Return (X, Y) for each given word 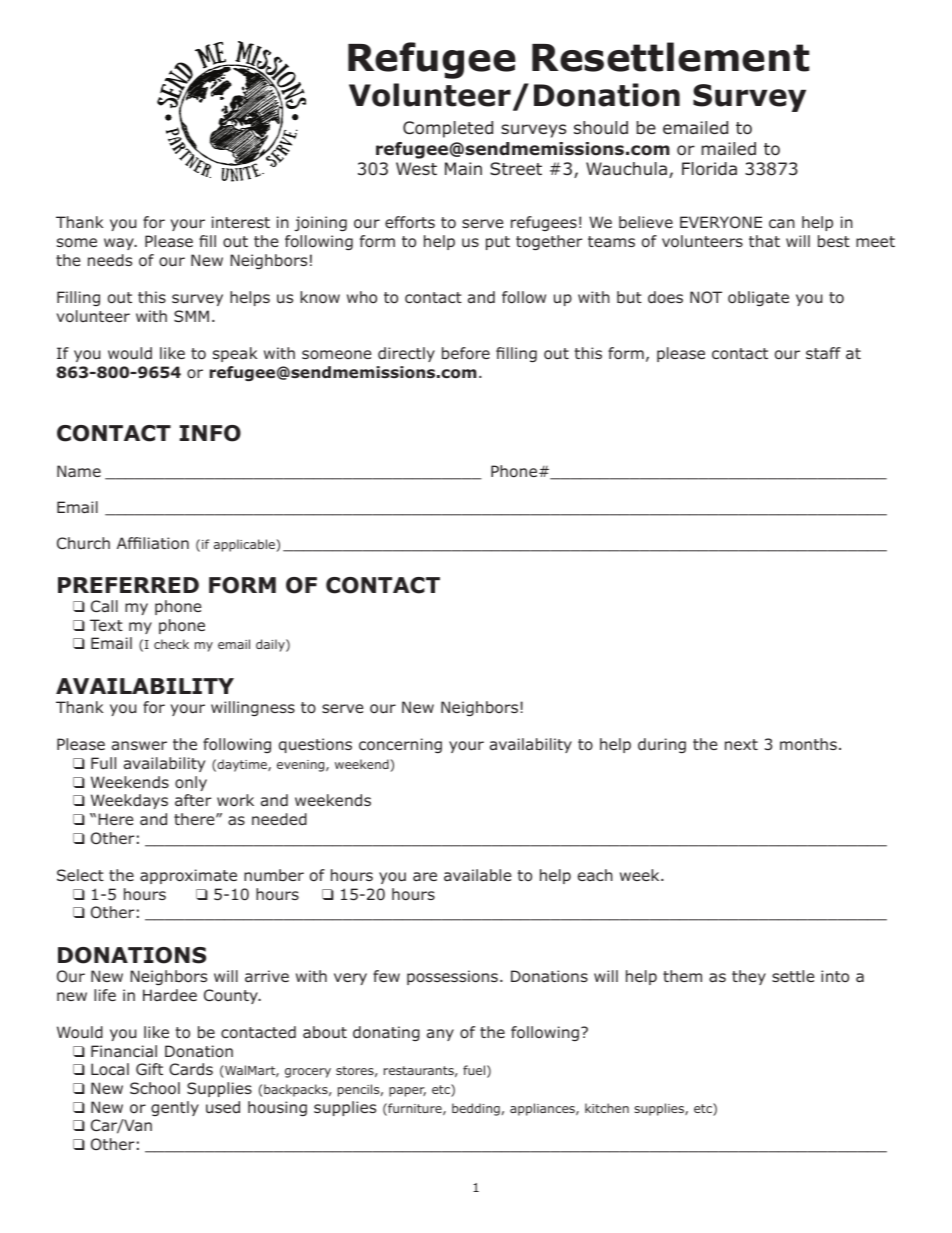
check (171, 644)
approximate (188, 876)
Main (463, 168)
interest (241, 222)
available (478, 875)
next (741, 744)
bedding (476, 1109)
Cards (191, 1069)
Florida (709, 169)
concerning (400, 745)
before (466, 353)
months (808, 744)
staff (823, 353)
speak (235, 354)
